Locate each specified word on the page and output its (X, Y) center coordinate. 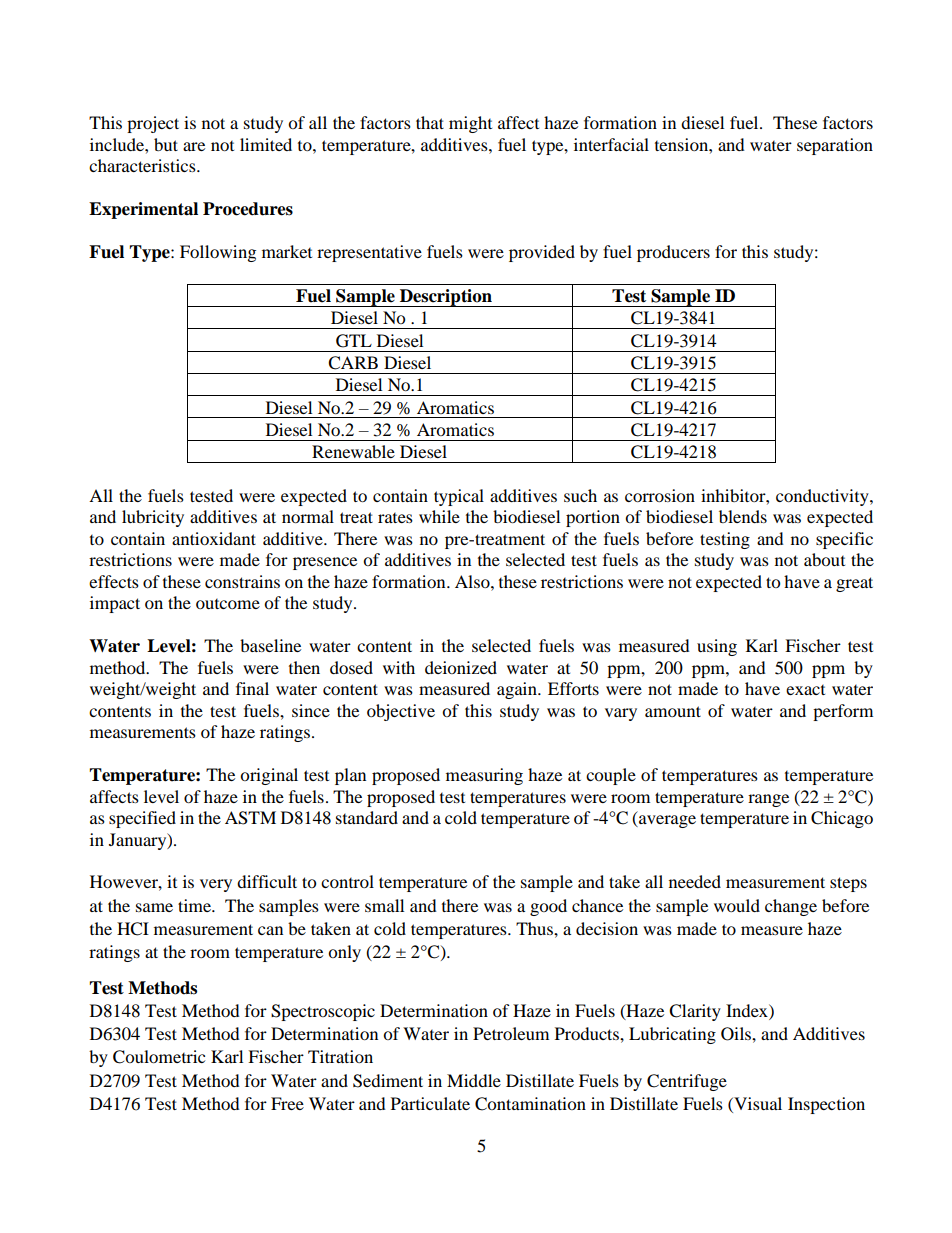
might (470, 124)
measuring (484, 776)
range (768, 800)
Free (287, 1103)
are (194, 146)
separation (835, 146)
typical (459, 497)
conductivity (823, 497)
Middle (474, 1080)
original (269, 776)
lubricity (153, 518)
